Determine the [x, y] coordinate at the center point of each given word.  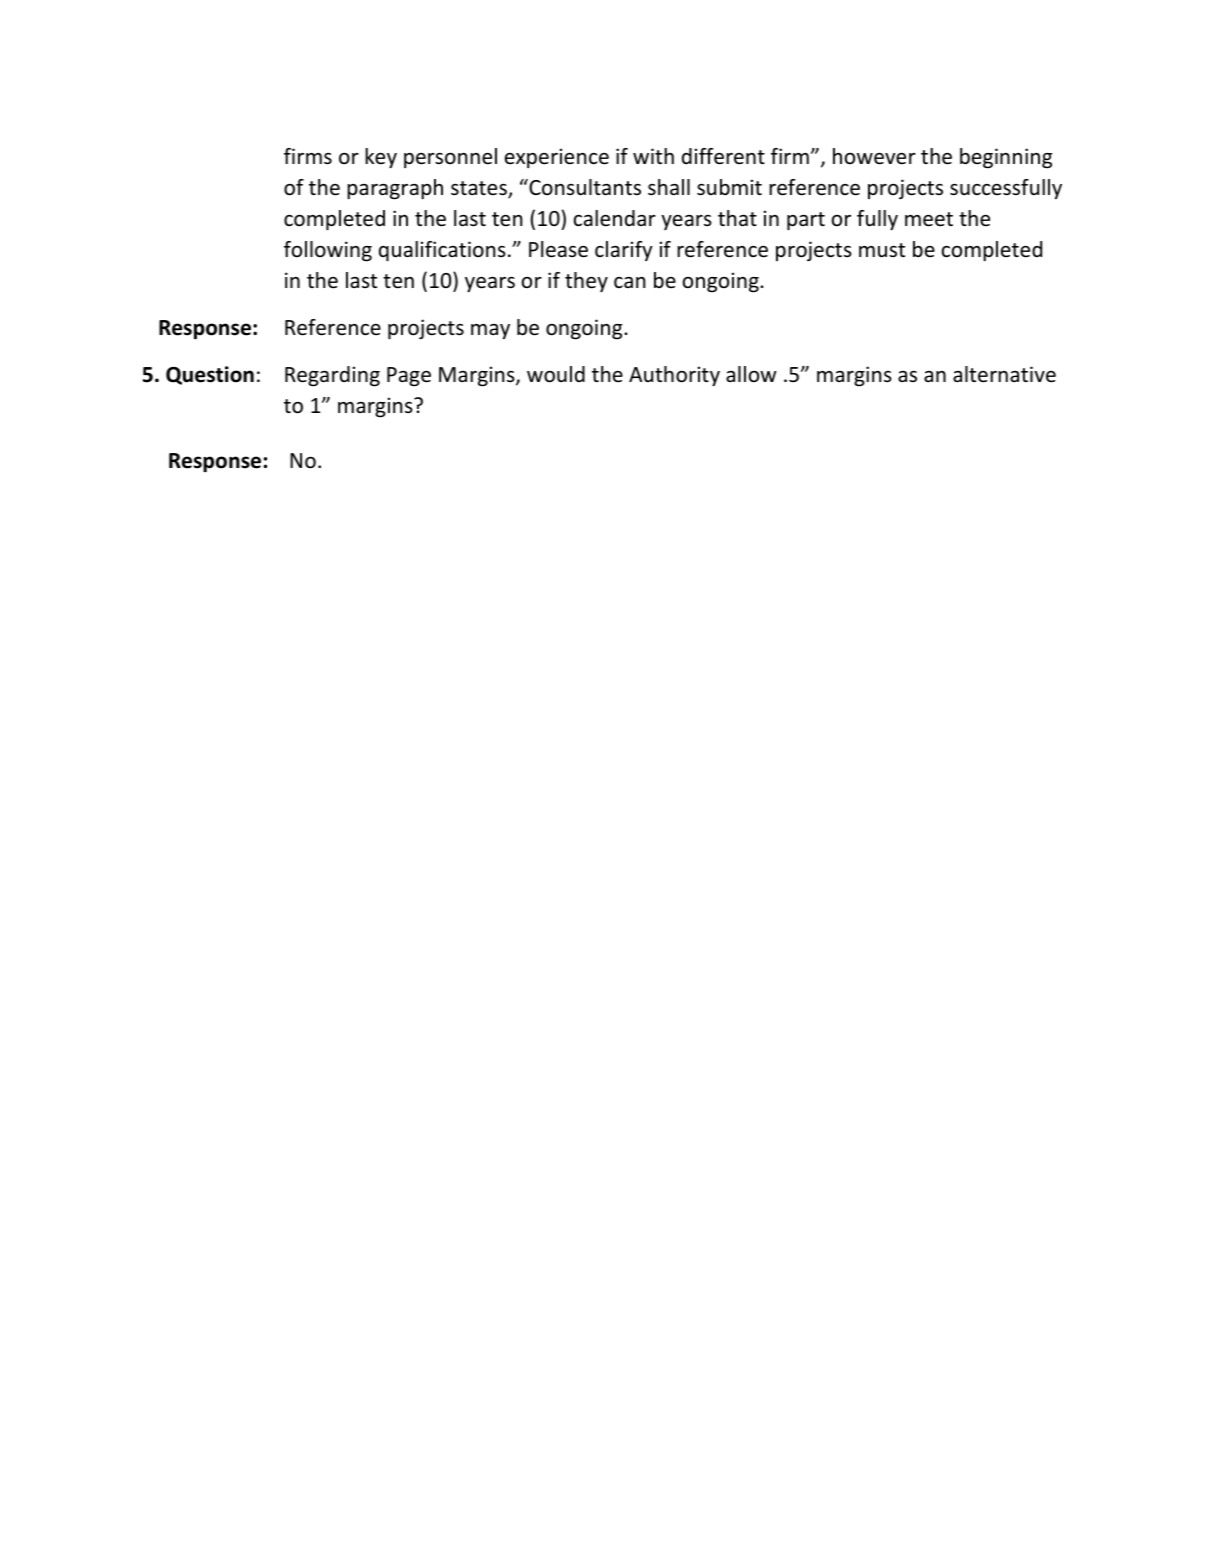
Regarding [332, 376]
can [630, 282]
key [381, 158]
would [556, 374]
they [586, 282]
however [874, 156]
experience [557, 158]
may [490, 331]
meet [929, 219]
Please [558, 249]
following [328, 251]
